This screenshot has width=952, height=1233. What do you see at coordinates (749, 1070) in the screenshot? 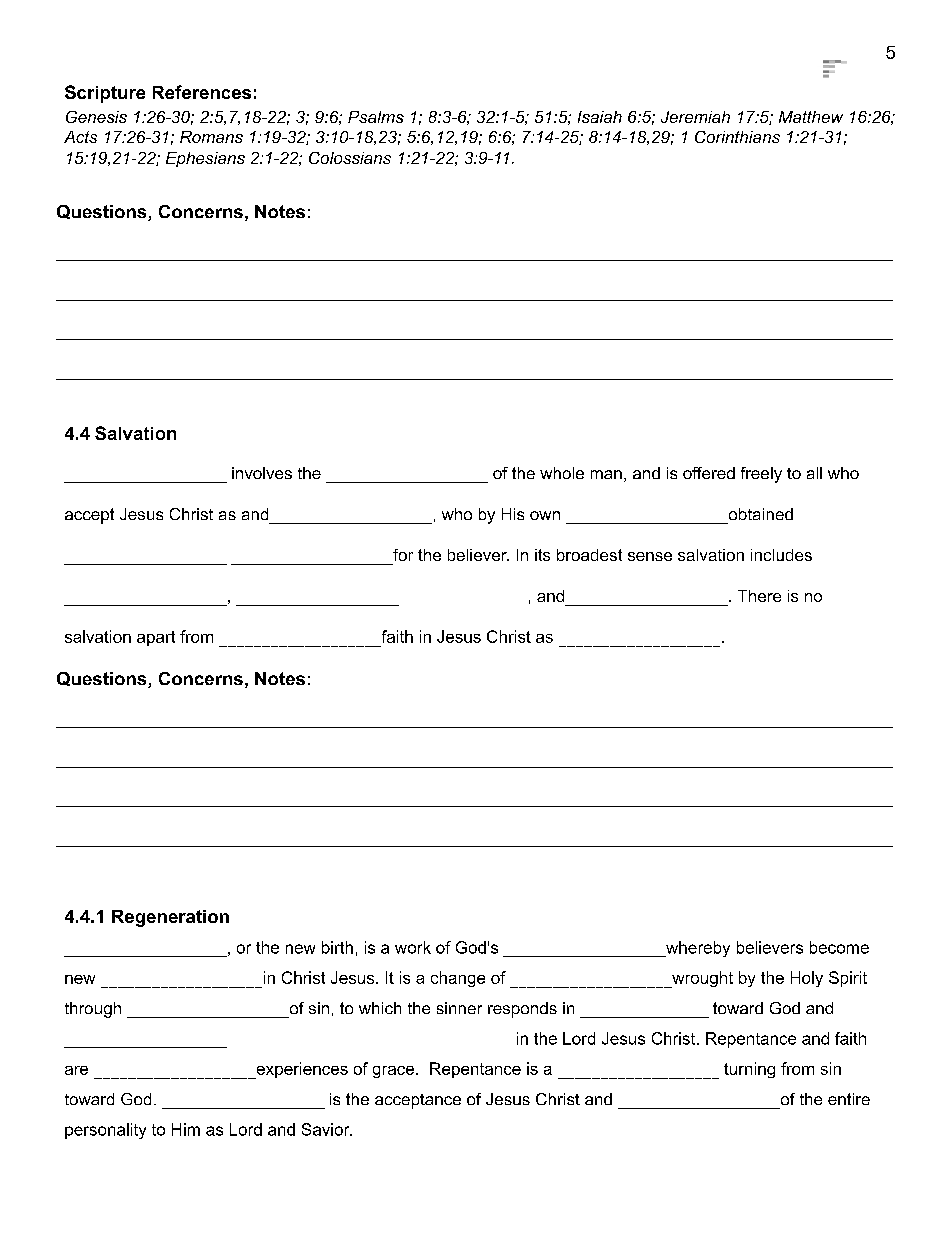
I see `turning` at bounding box center [749, 1070].
